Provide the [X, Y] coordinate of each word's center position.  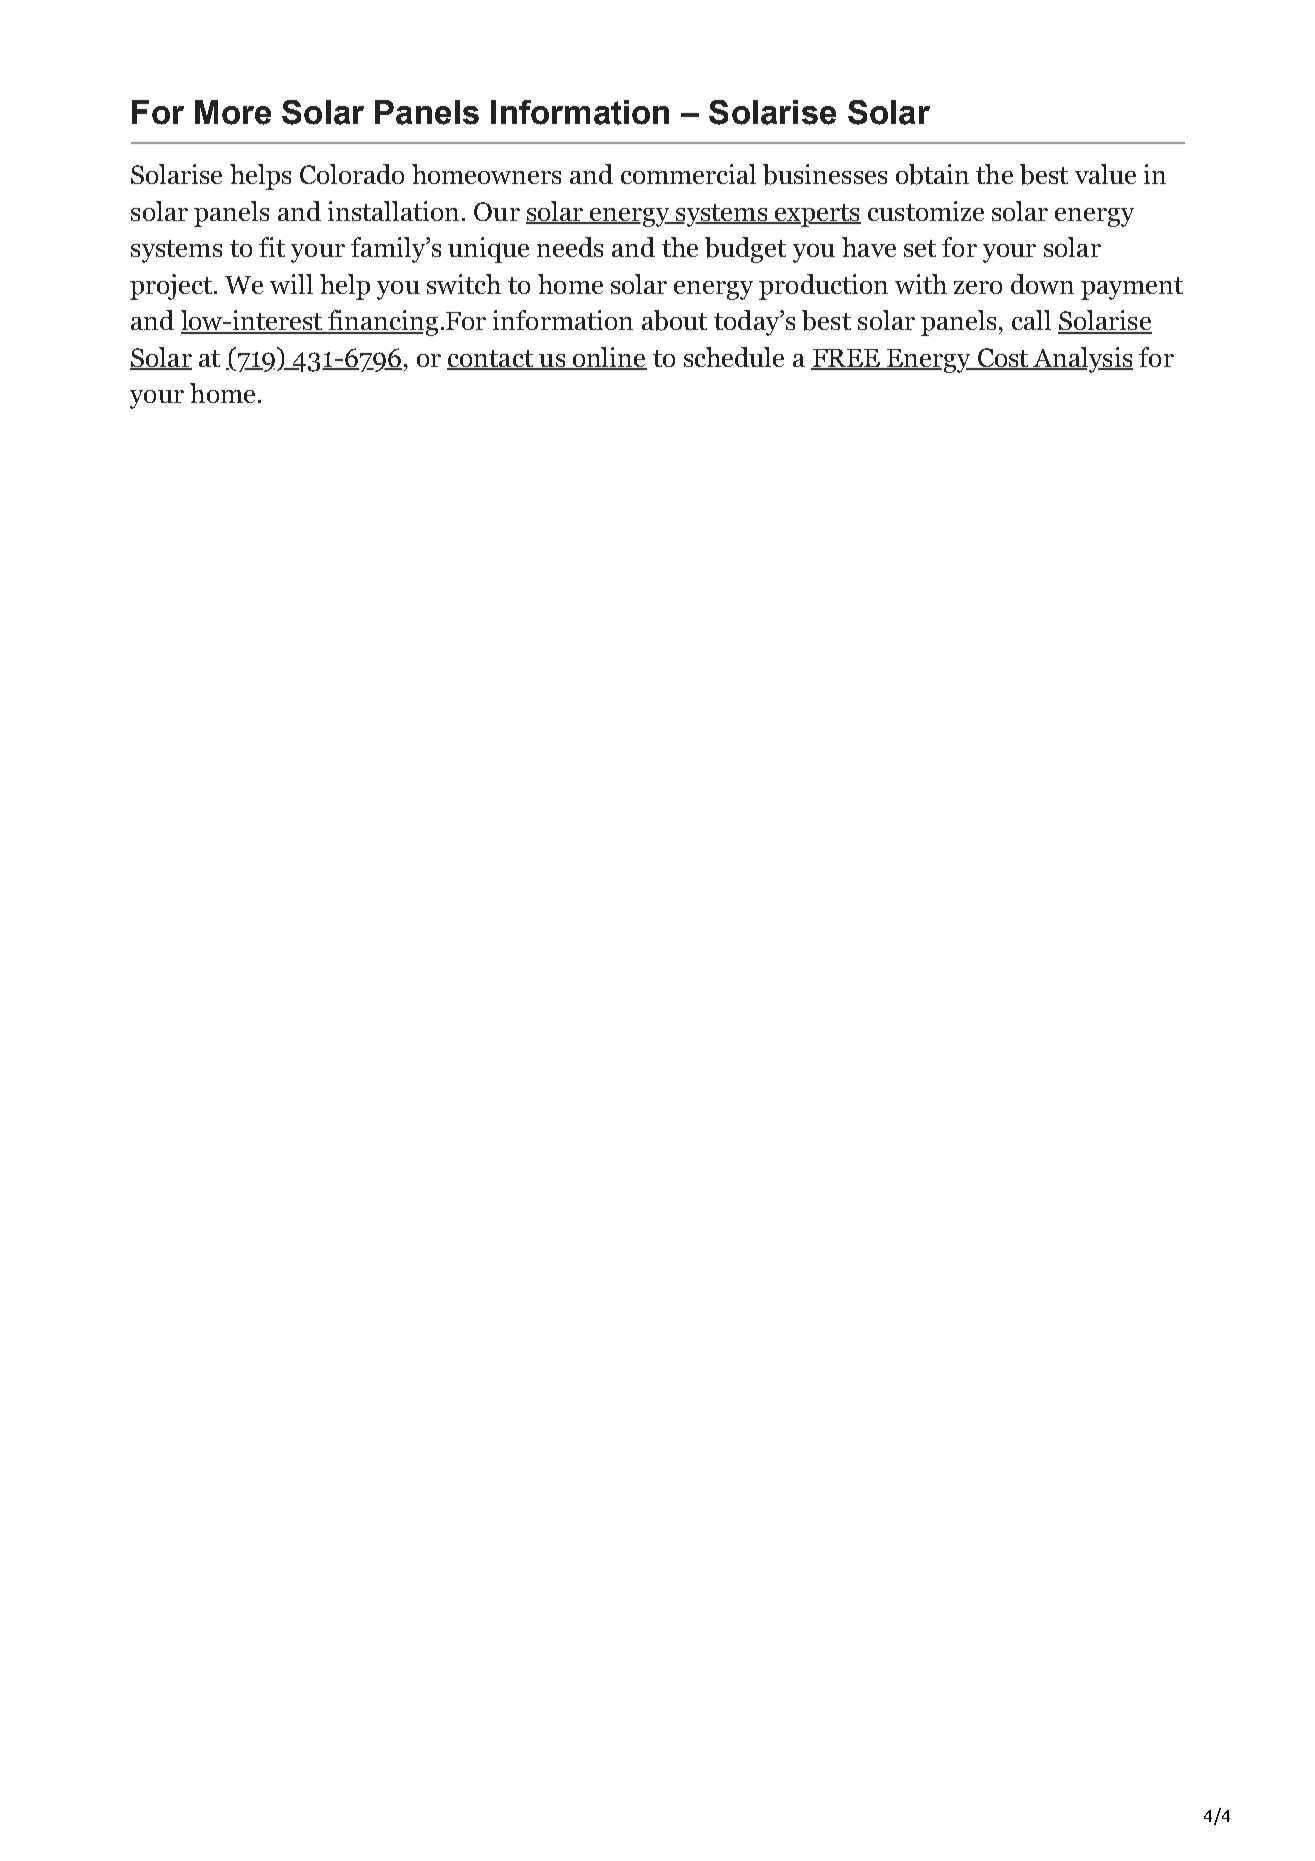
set [920, 248]
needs [570, 247]
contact [491, 359]
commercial [688, 174]
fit [272, 247]
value [1105, 174]
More [233, 112]
